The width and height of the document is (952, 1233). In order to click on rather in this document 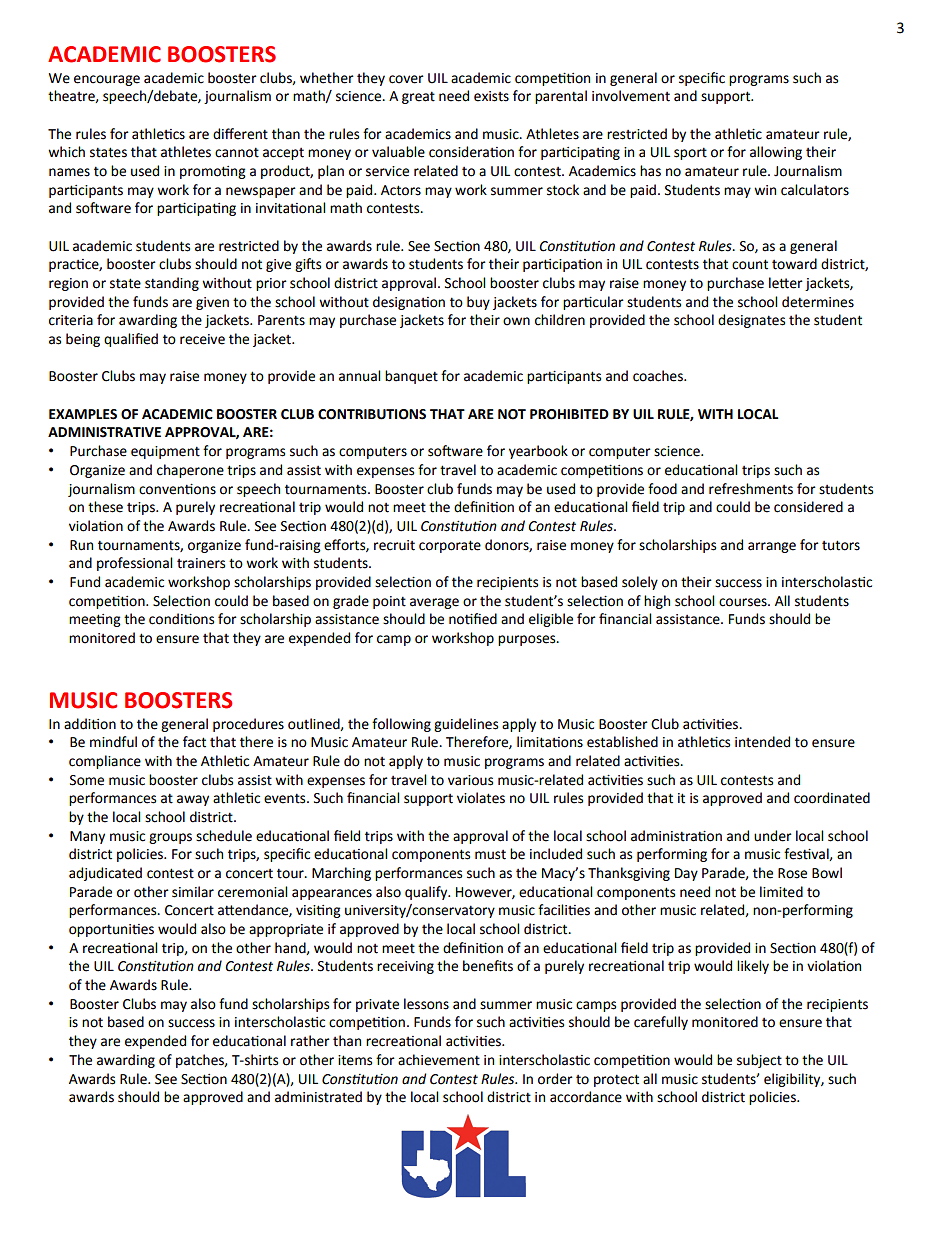, I will do `click(310, 1041)`.
